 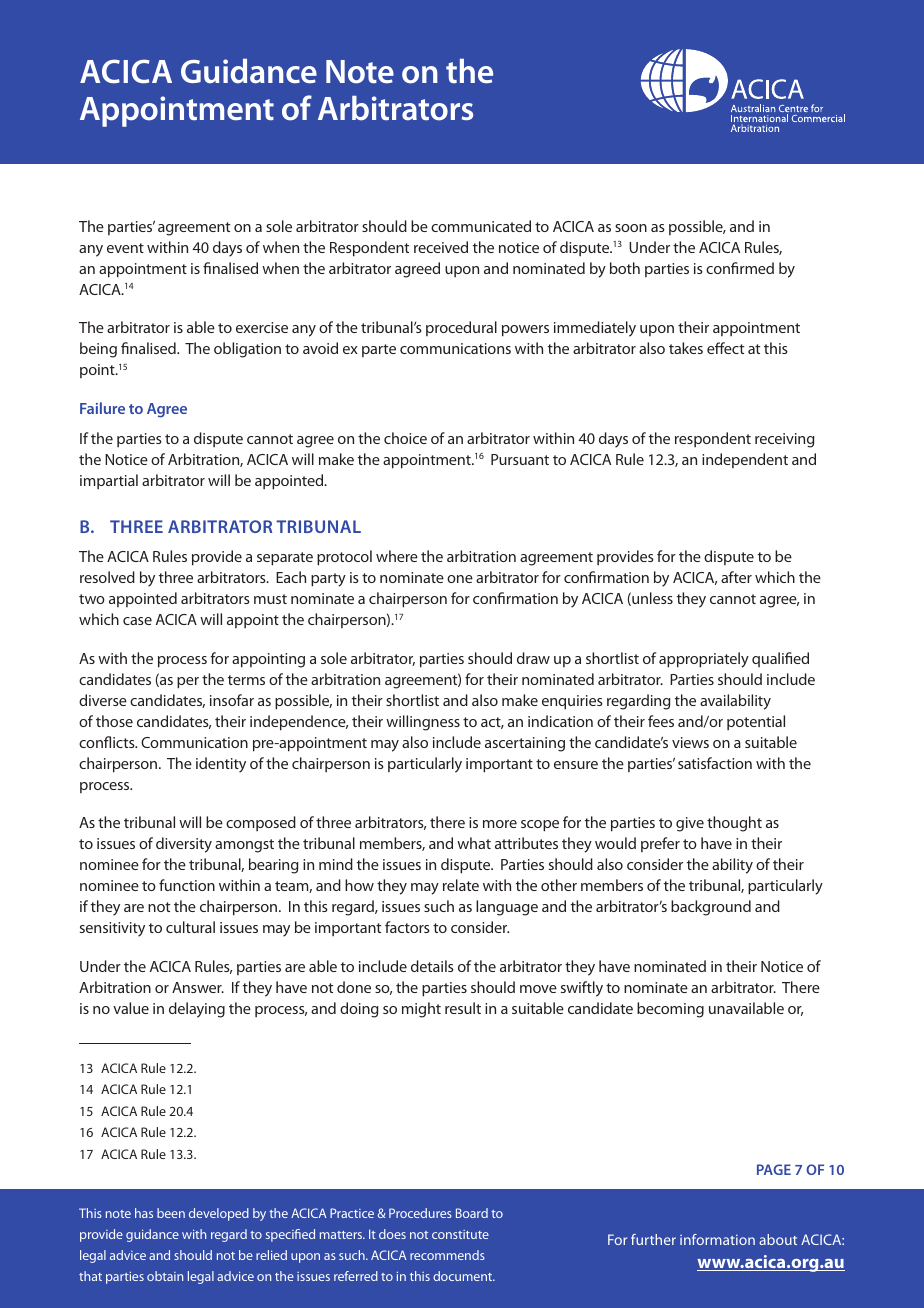 I want to click on background, so click(x=711, y=908).
